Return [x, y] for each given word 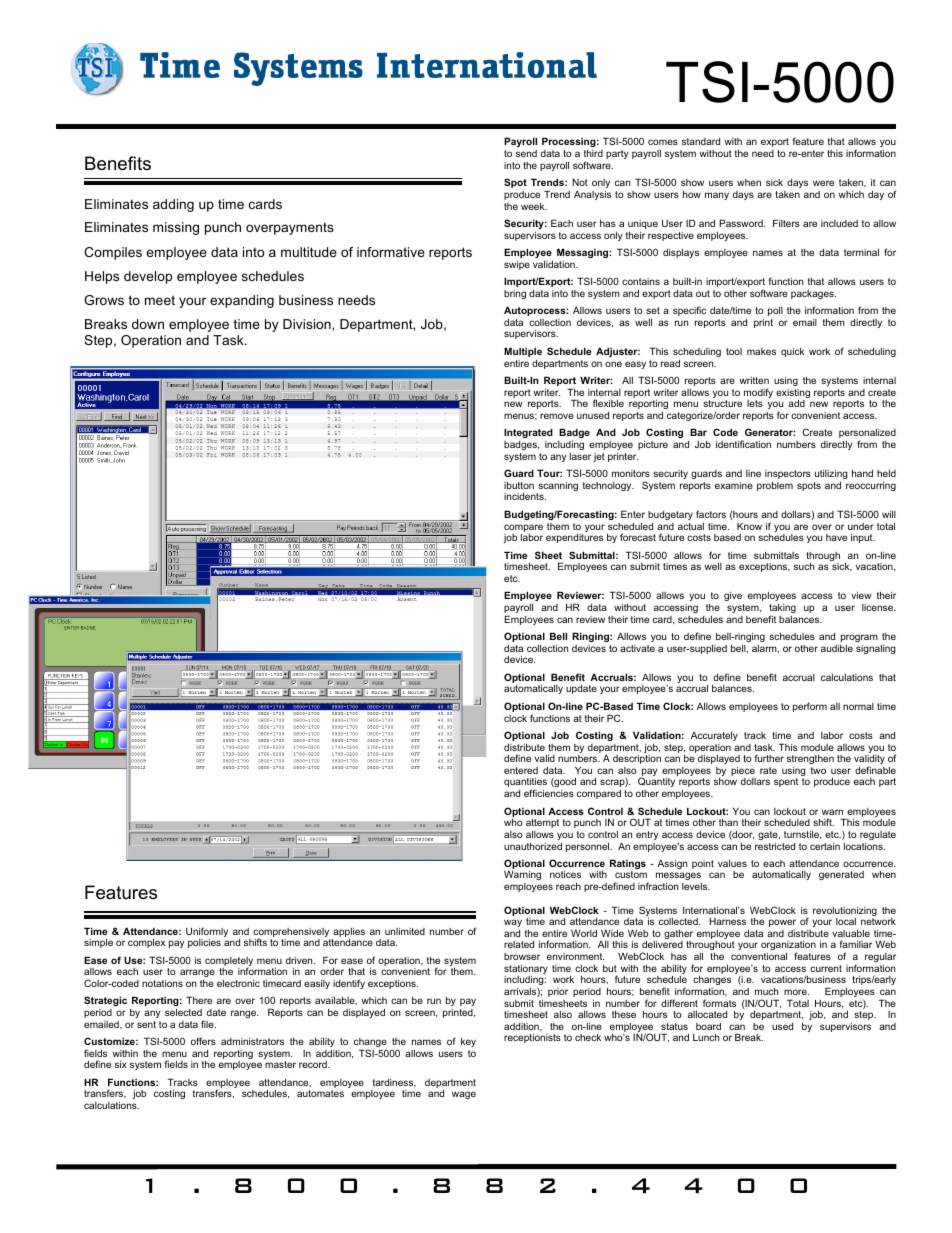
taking [782, 610]
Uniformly [207, 933]
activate [637, 648]
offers [203, 1041]
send [526, 153]
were [823, 183]
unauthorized [533, 846]
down [148, 324]
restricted [775, 846]
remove [557, 416]
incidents [525, 496]
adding [173, 205]
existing [793, 395]
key [468, 1042]
